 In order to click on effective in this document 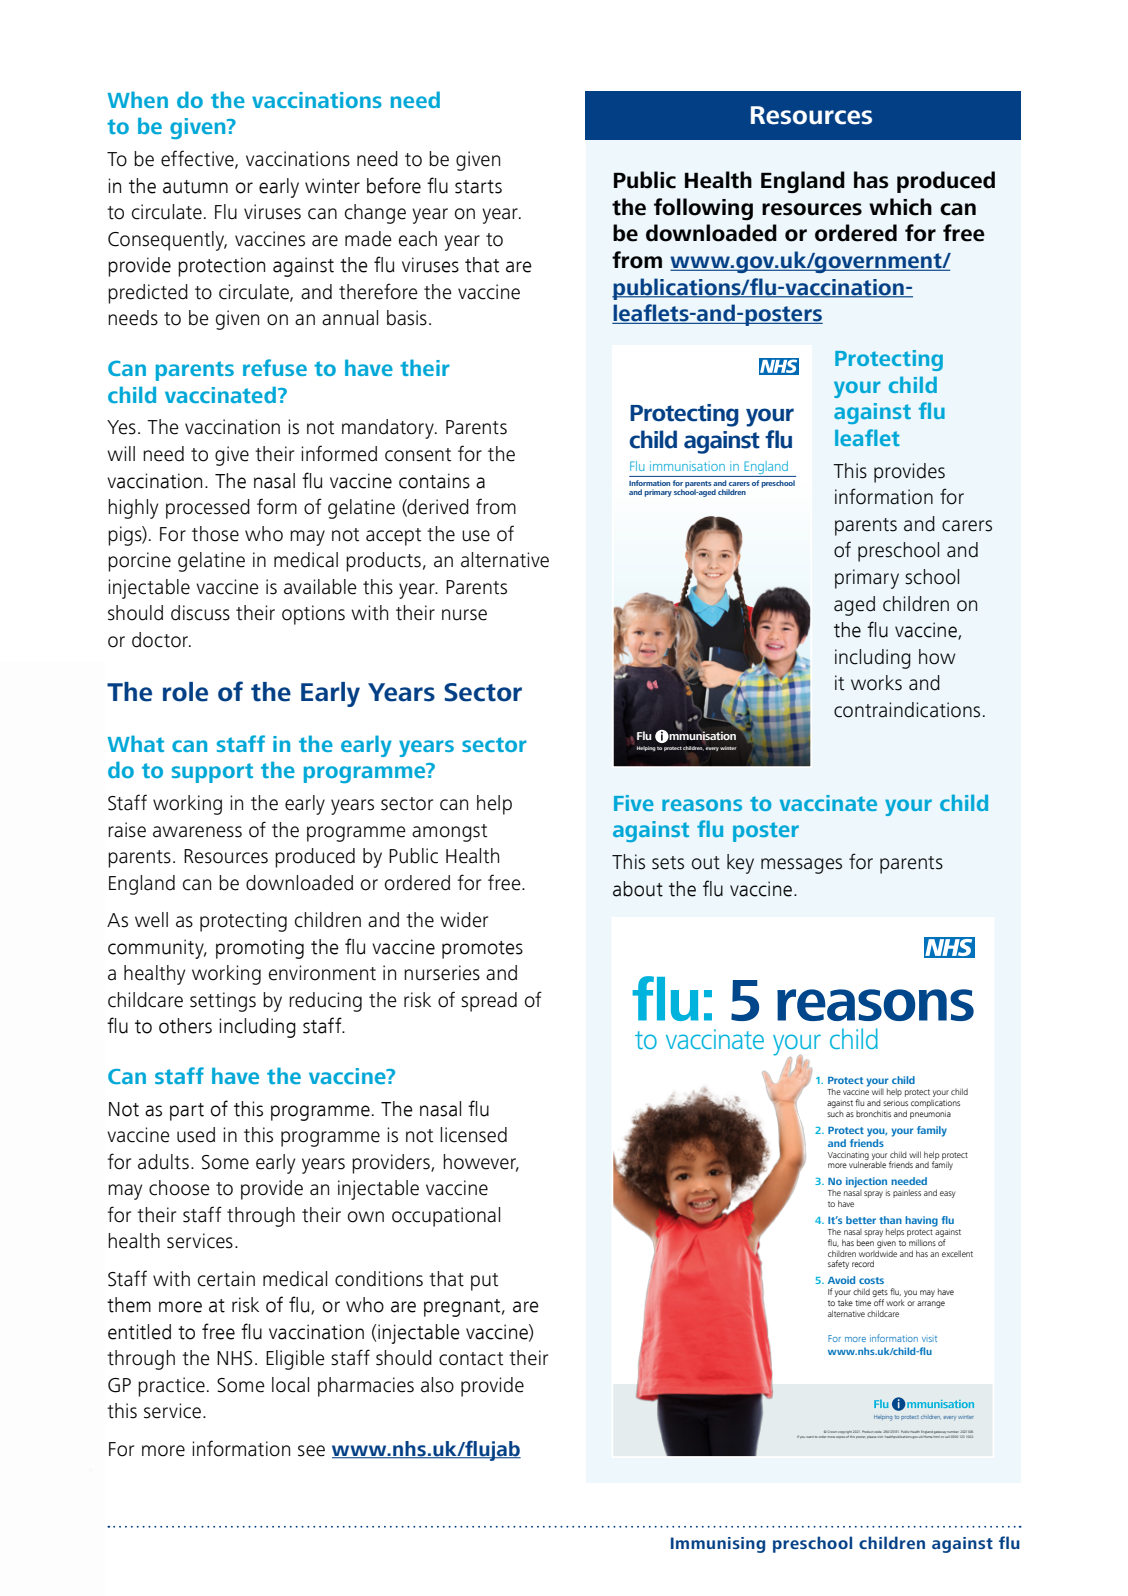, I will do `click(198, 159)`.
